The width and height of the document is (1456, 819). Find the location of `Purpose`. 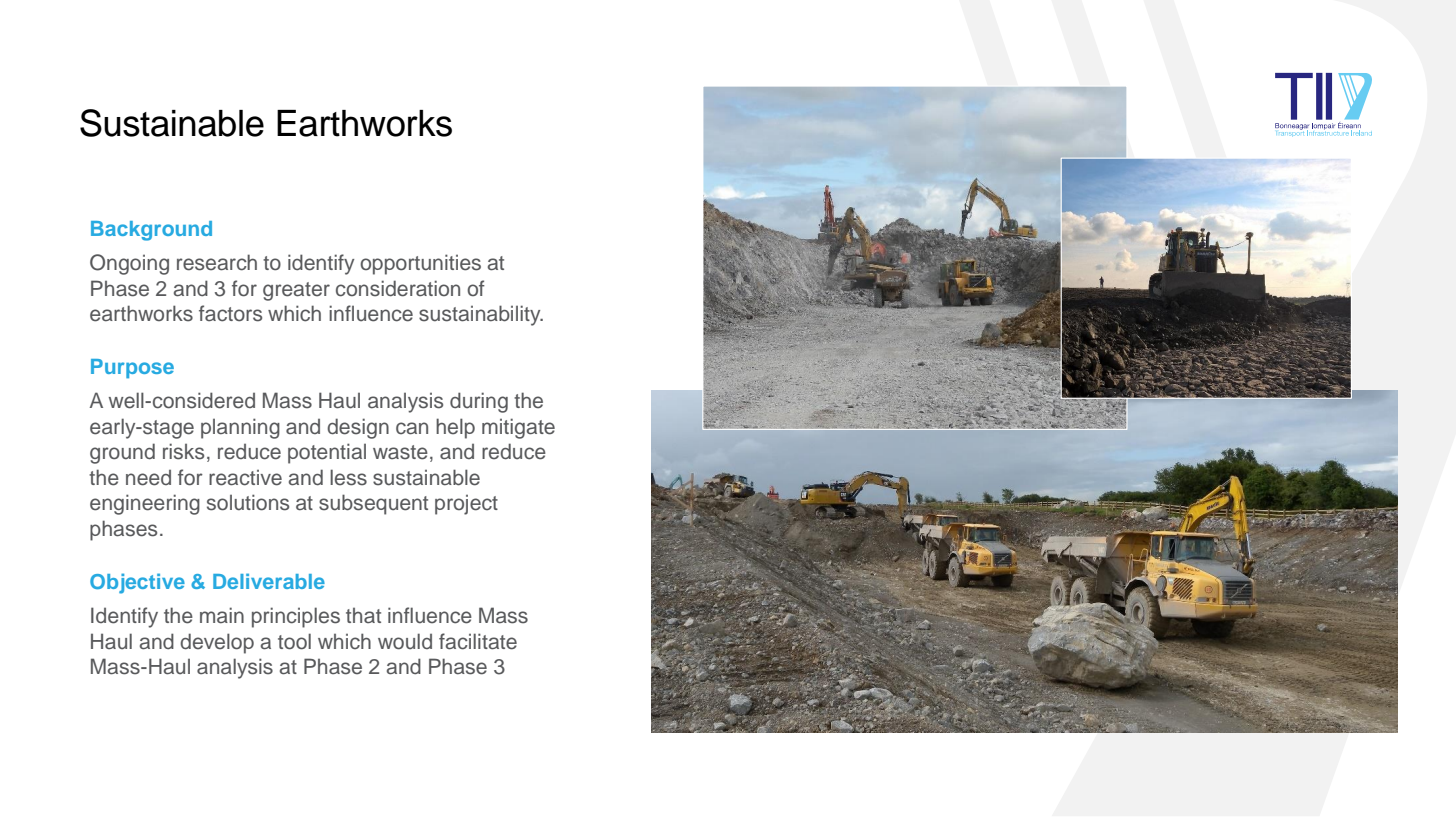

Purpose is located at coordinates (132, 369).
